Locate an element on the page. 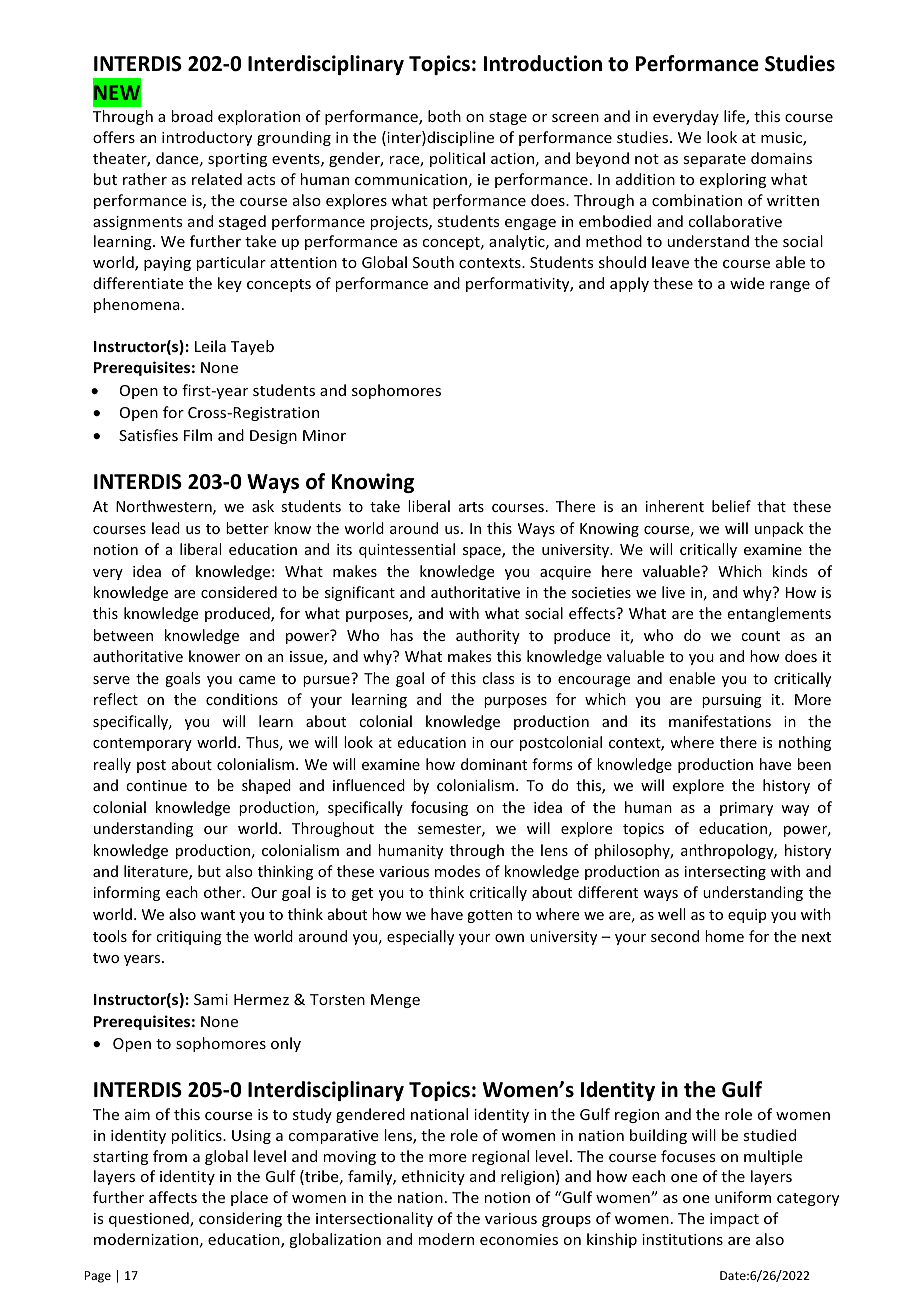 The image size is (924, 1308). conditions is located at coordinates (242, 699).
